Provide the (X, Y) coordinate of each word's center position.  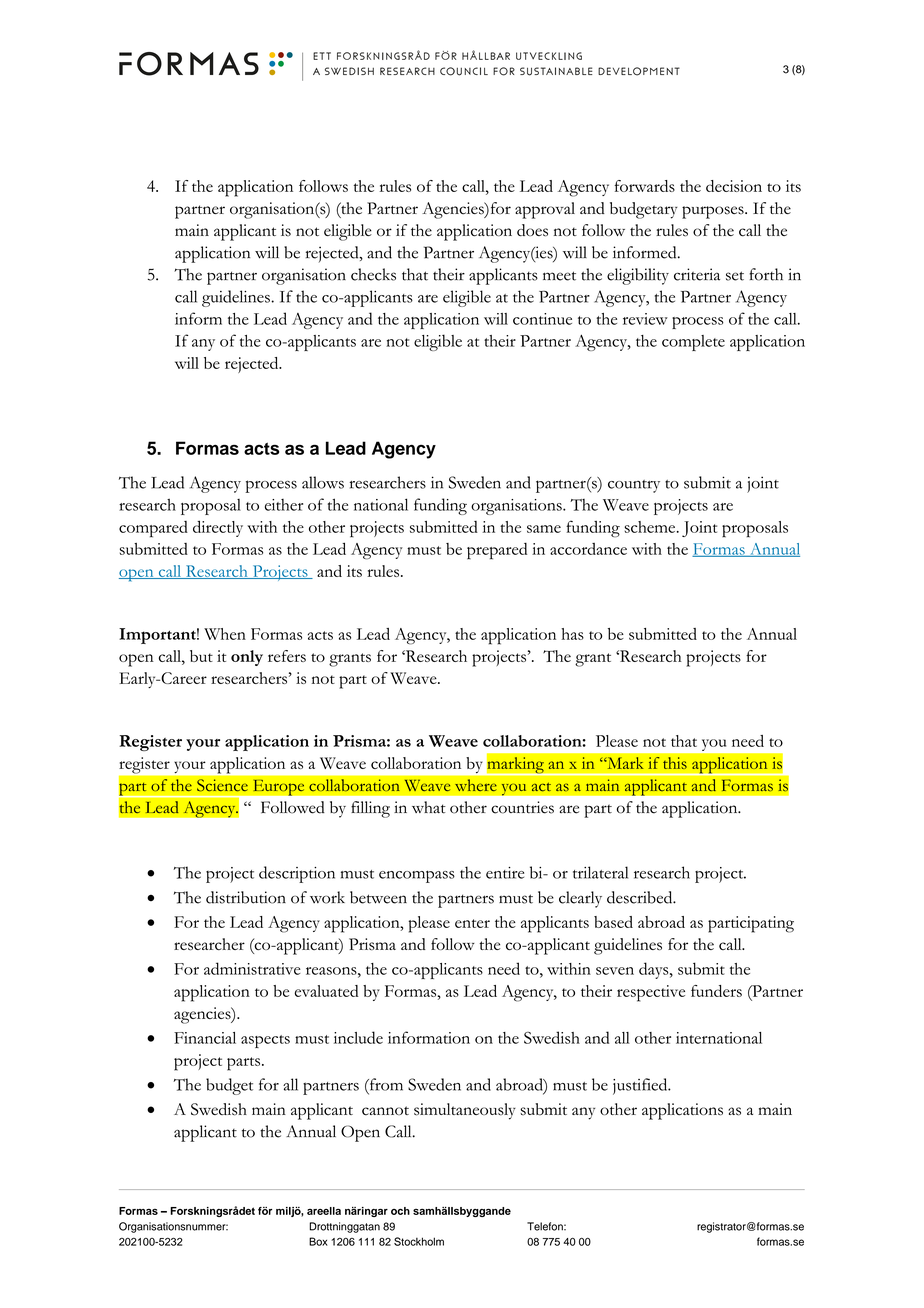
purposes (714, 212)
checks (373, 274)
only (247, 658)
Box (318, 1241)
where (476, 785)
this (675, 763)
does (532, 230)
